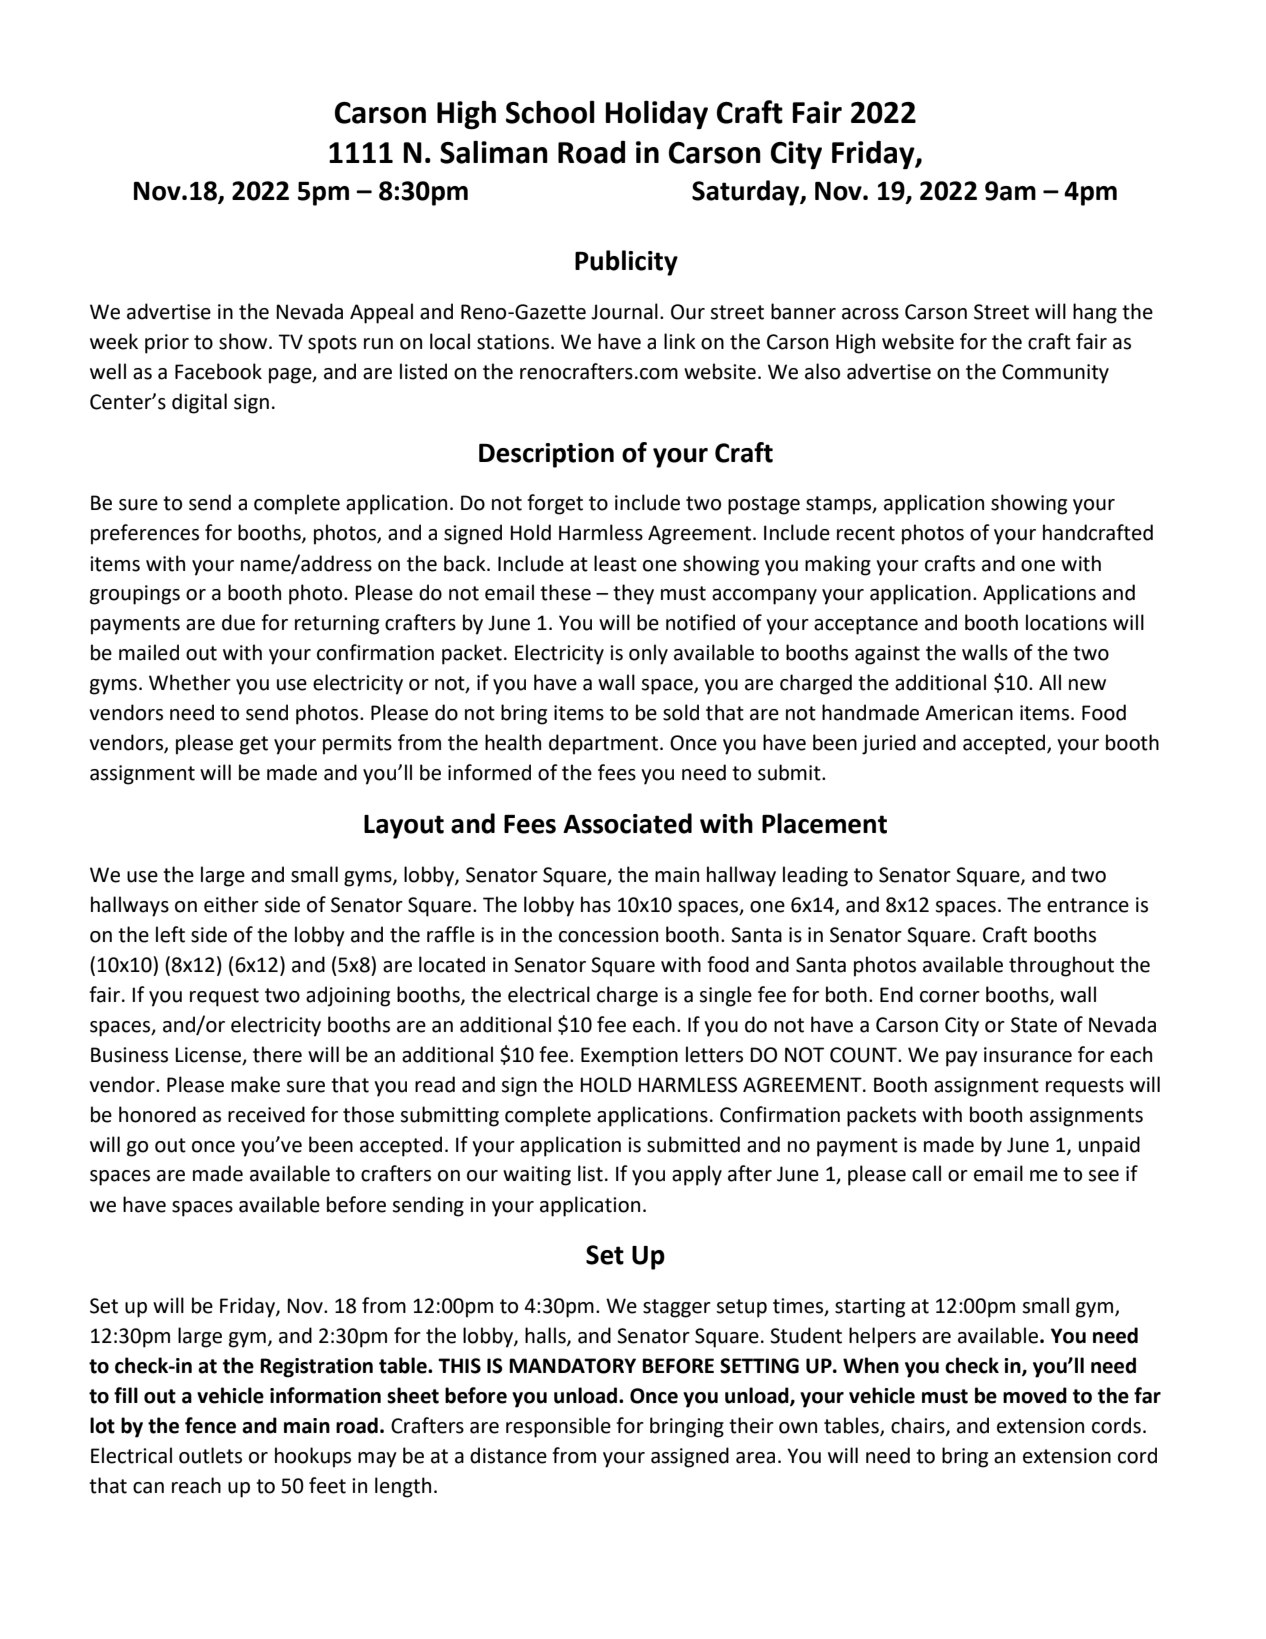  Describe the element at coordinates (199, 403) in the screenshot. I see `digital` at that location.
